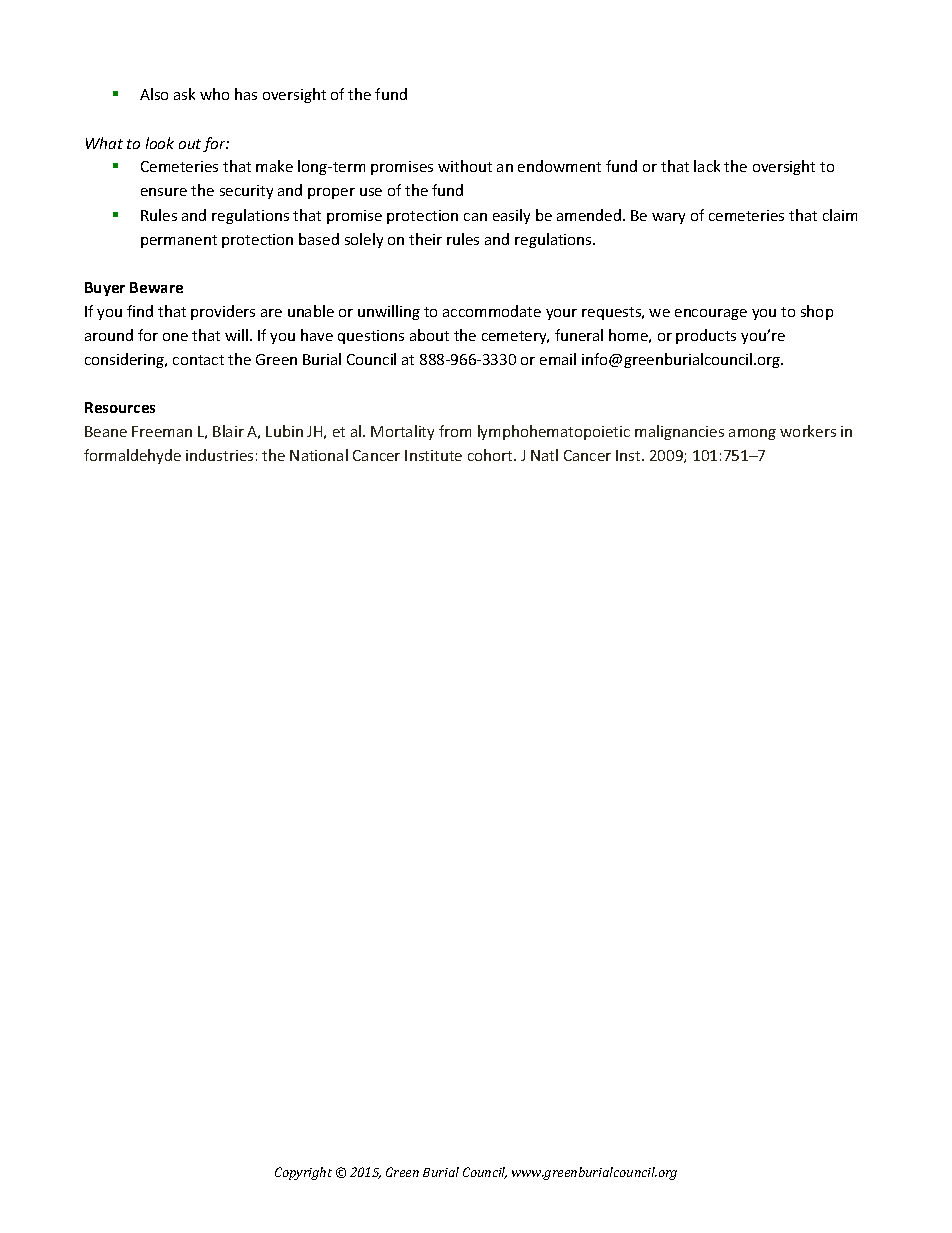 The image size is (952, 1233). Describe the element at coordinates (303, 1173) in the page. I see `Copyright` at that location.
